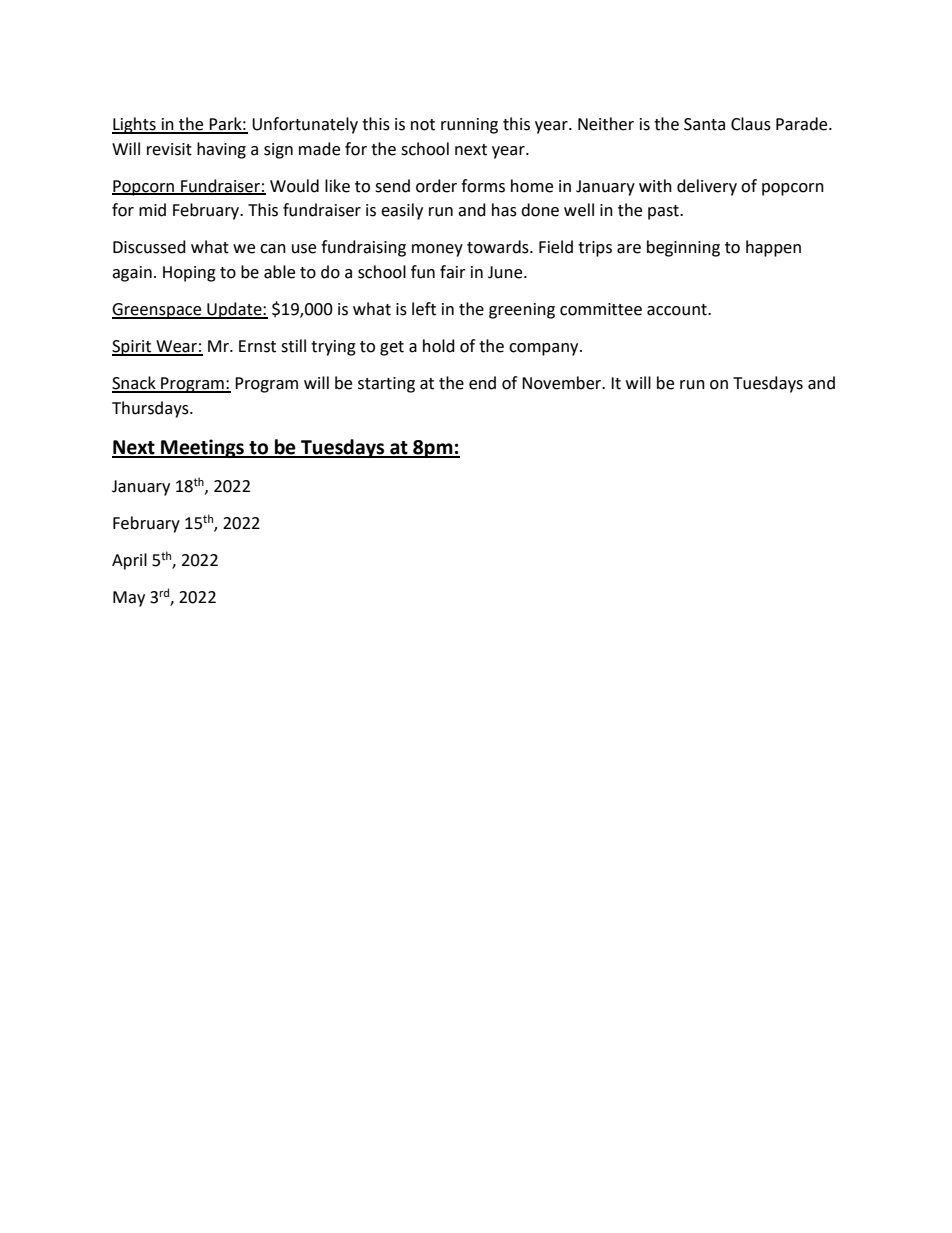  What do you see at coordinates (129, 599) in the page?
I see `May` at bounding box center [129, 599].
